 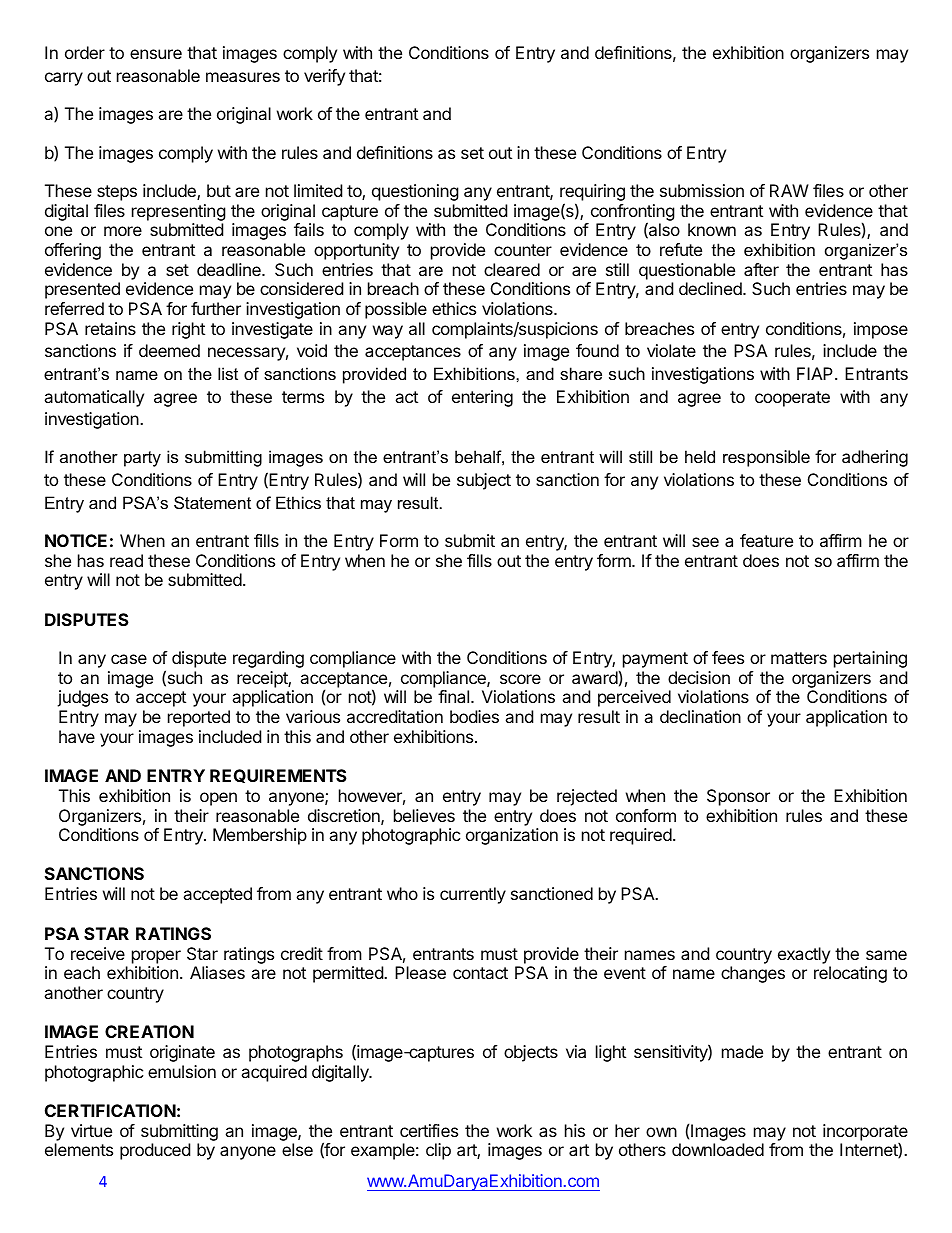 What do you see at coordinates (155, 1151) in the screenshot?
I see `produced` at bounding box center [155, 1151].
